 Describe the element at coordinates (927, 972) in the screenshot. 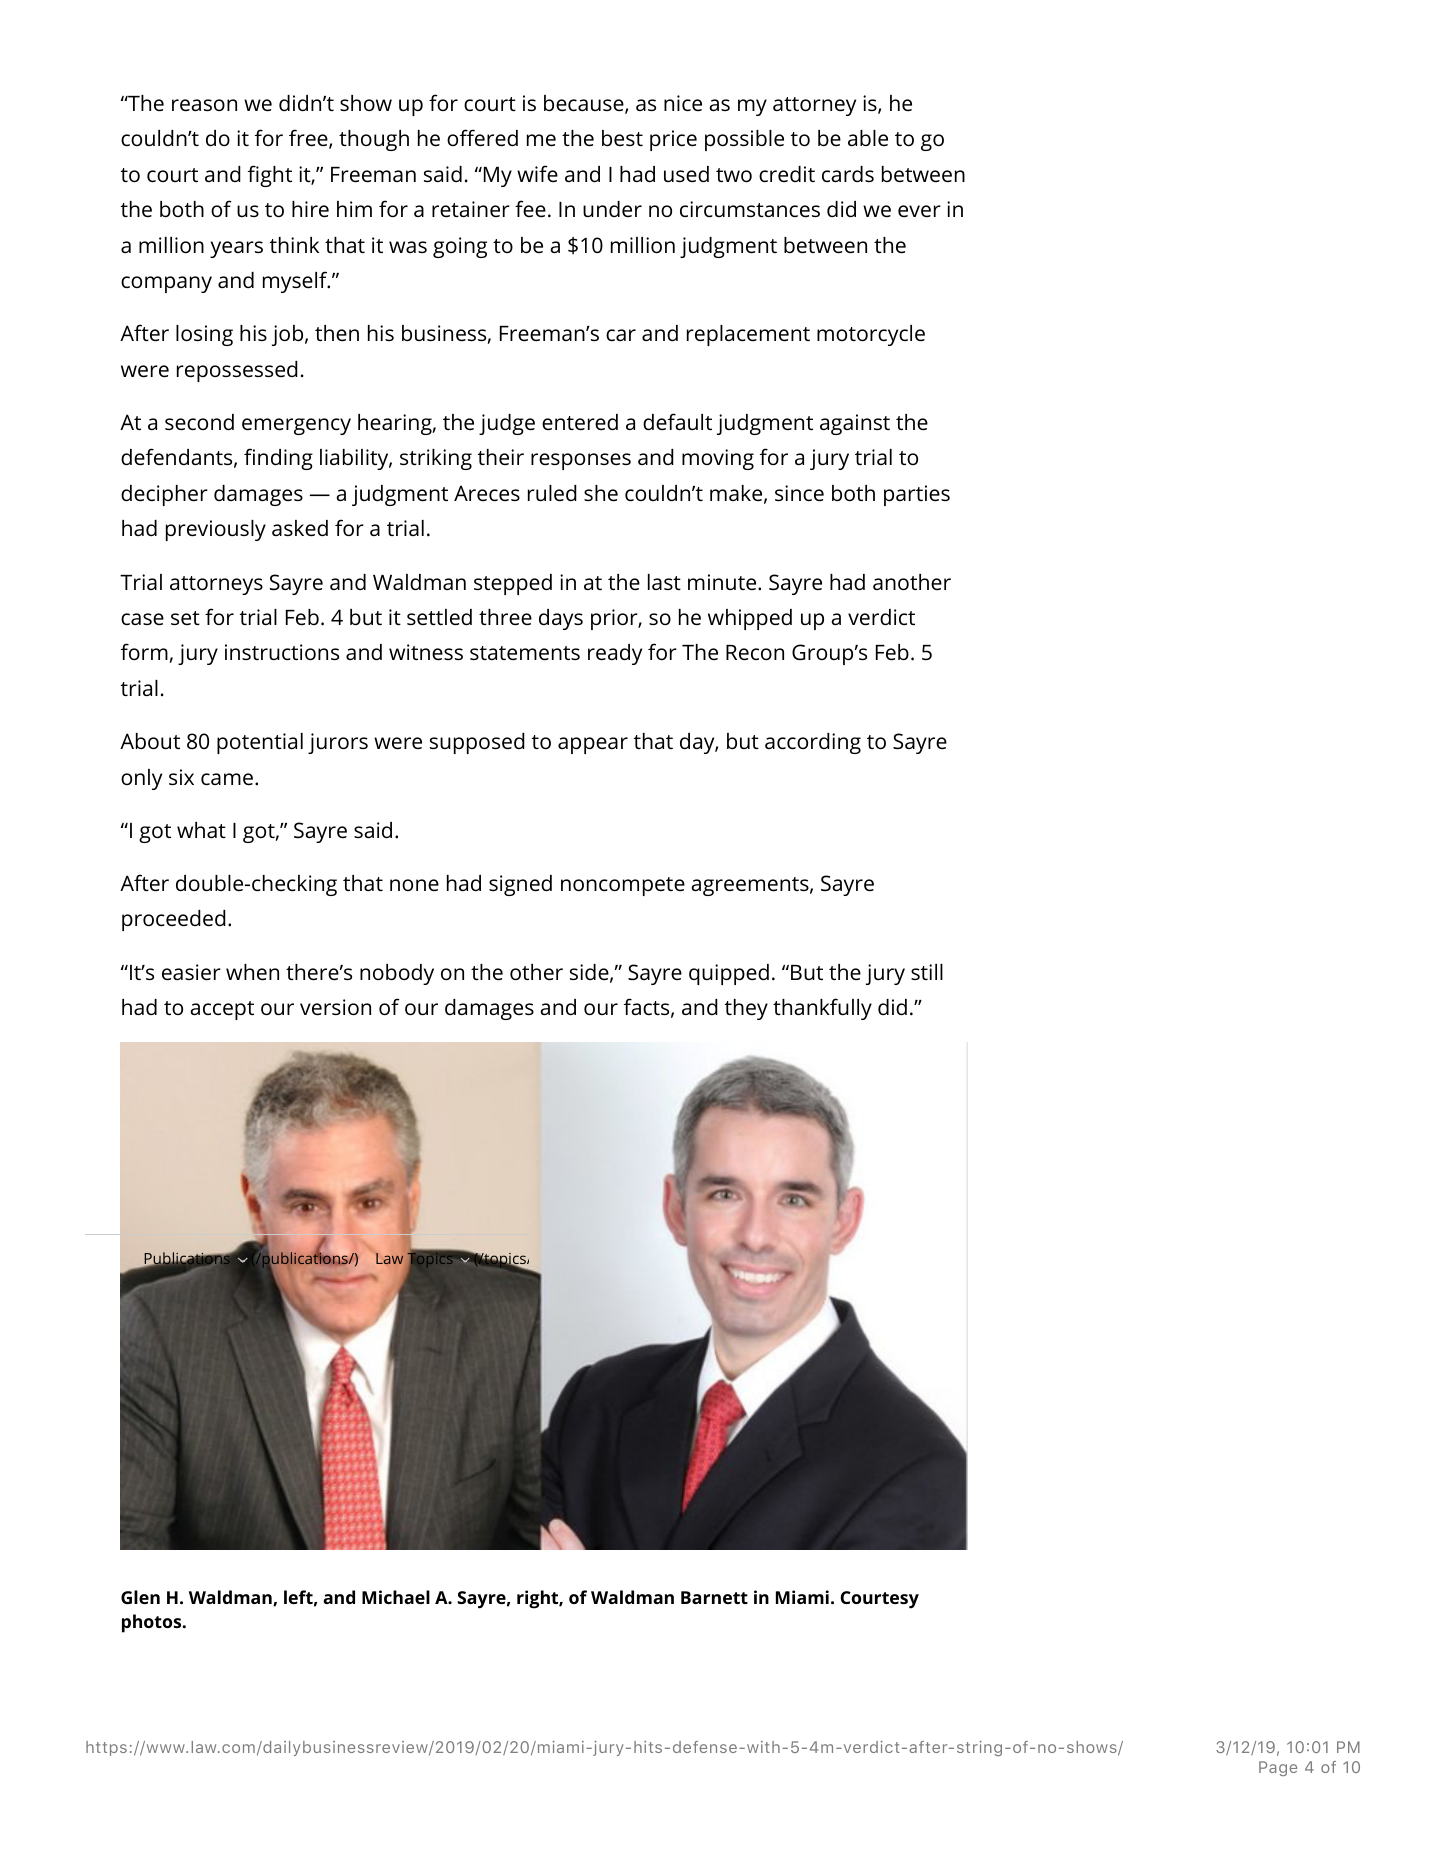

I see `still` at that location.
